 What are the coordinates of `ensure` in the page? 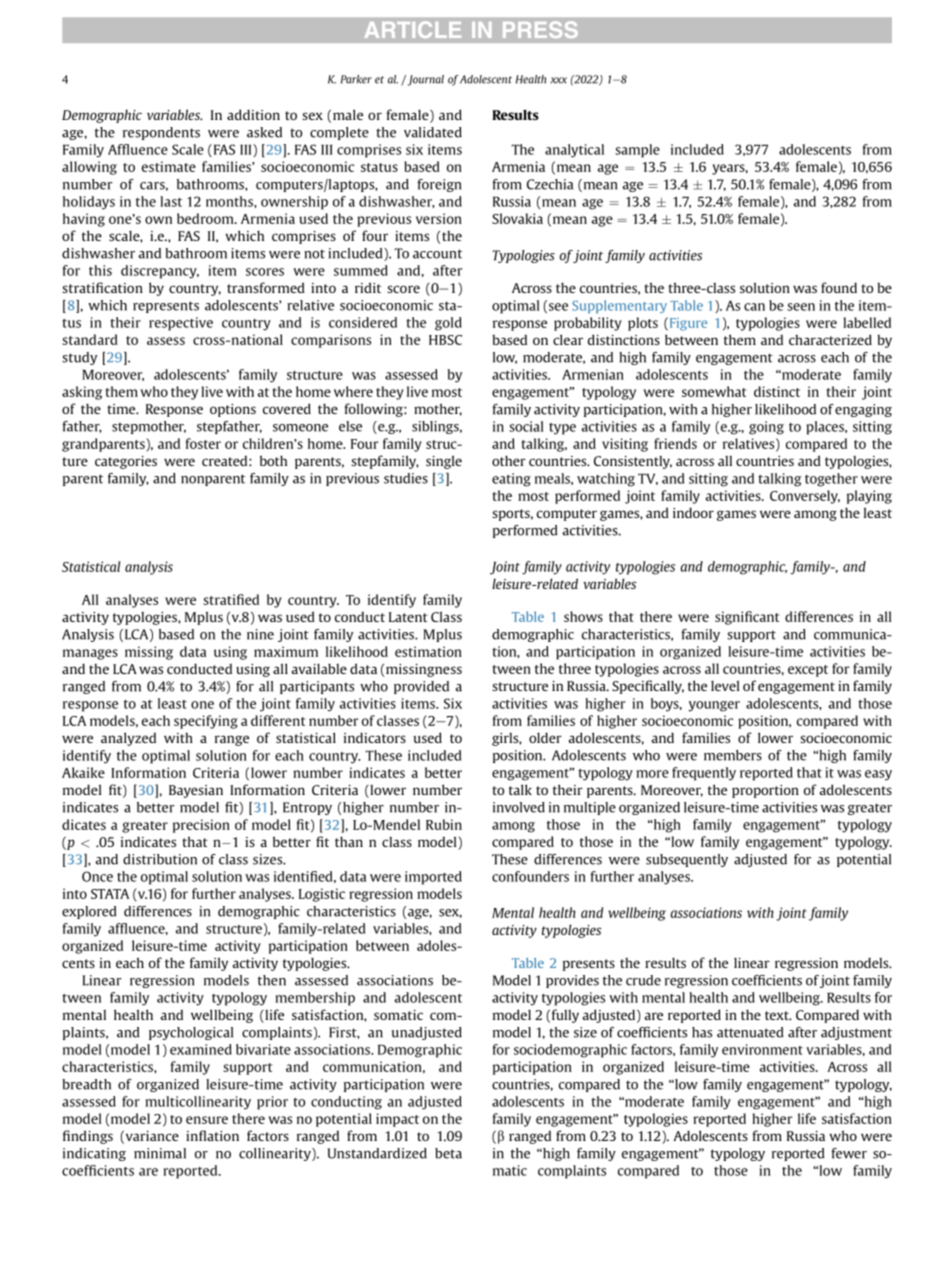 It's located at (207, 1120).
